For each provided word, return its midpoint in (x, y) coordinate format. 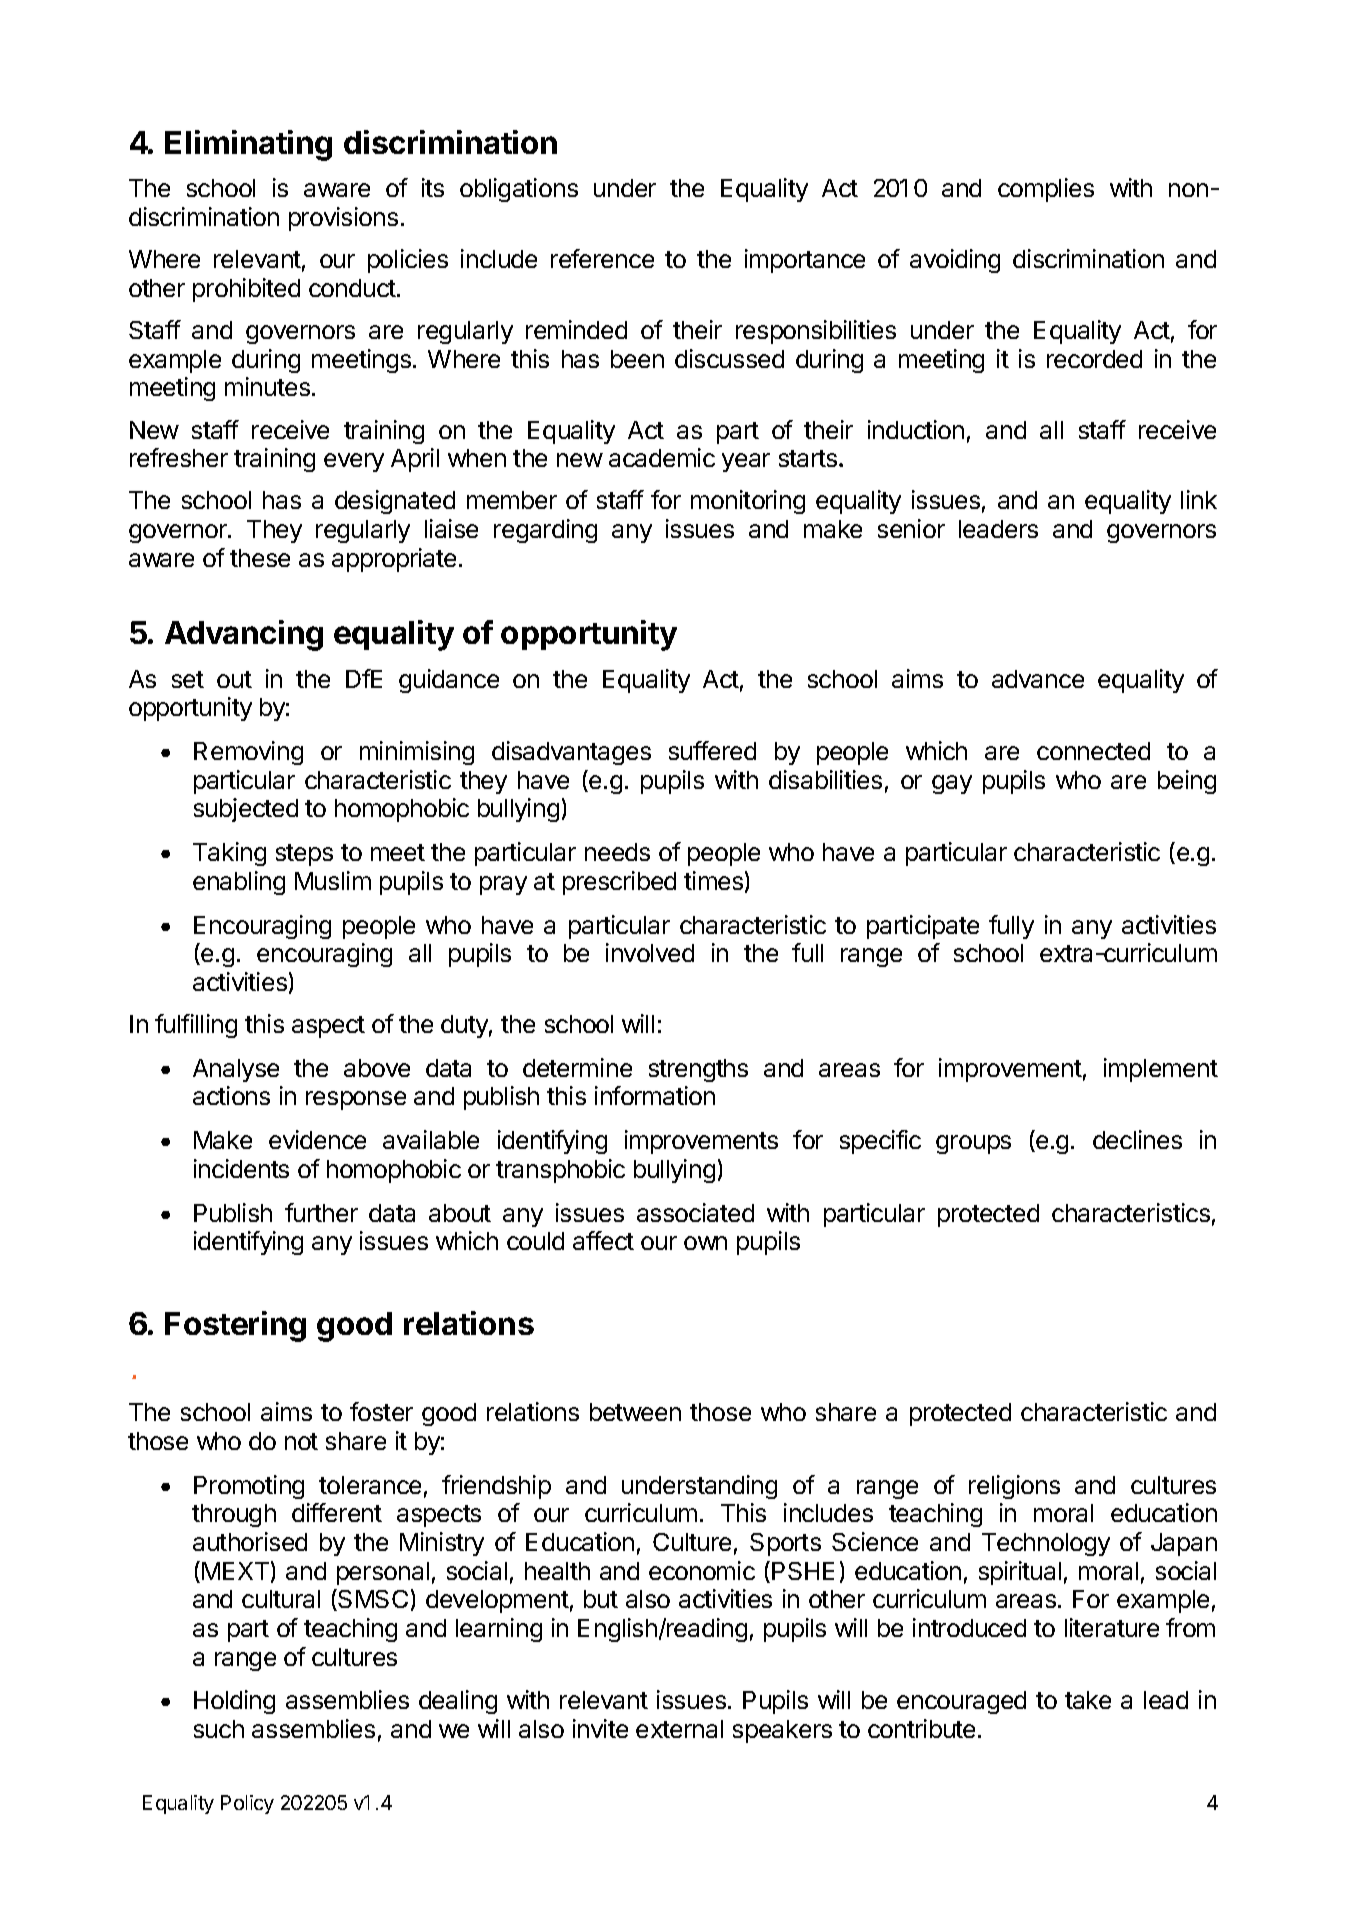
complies (1046, 190)
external (679, 1729)
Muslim (333, 880)
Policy (247, 1804)
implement (1161, 1070)
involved (650, 952)
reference (602, 258)
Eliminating (248, 145)
